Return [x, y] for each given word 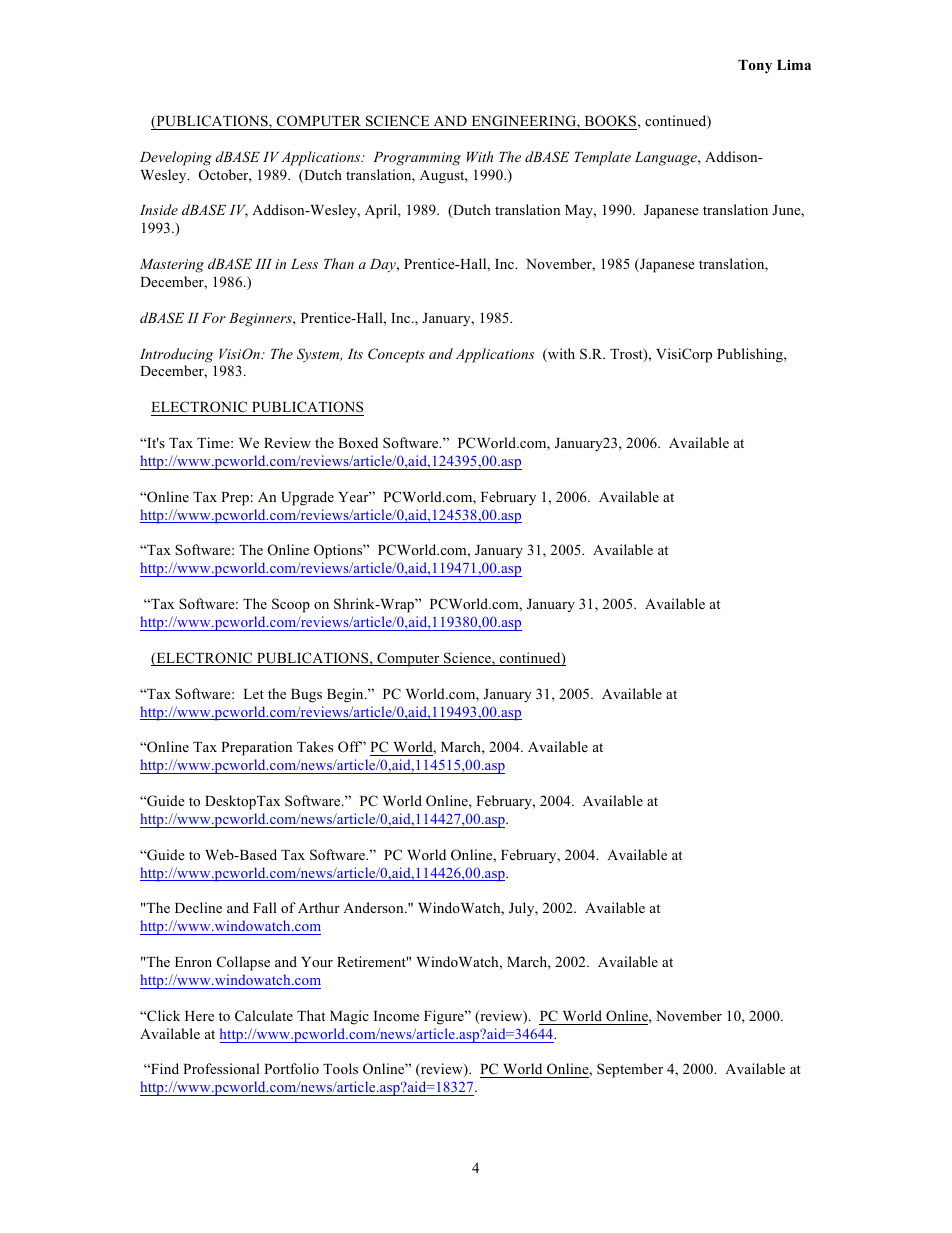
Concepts [396, 355]
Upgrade [307, 498]
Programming [417, 159]
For [214, 318]
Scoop [291, 605]
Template [603, 158]
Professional [221, 1068]
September [630, 1070]
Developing [176, 158]
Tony [755, 67]
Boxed [358, 442]
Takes [315, 746]
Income [396, 1016]
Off [350, 747]
